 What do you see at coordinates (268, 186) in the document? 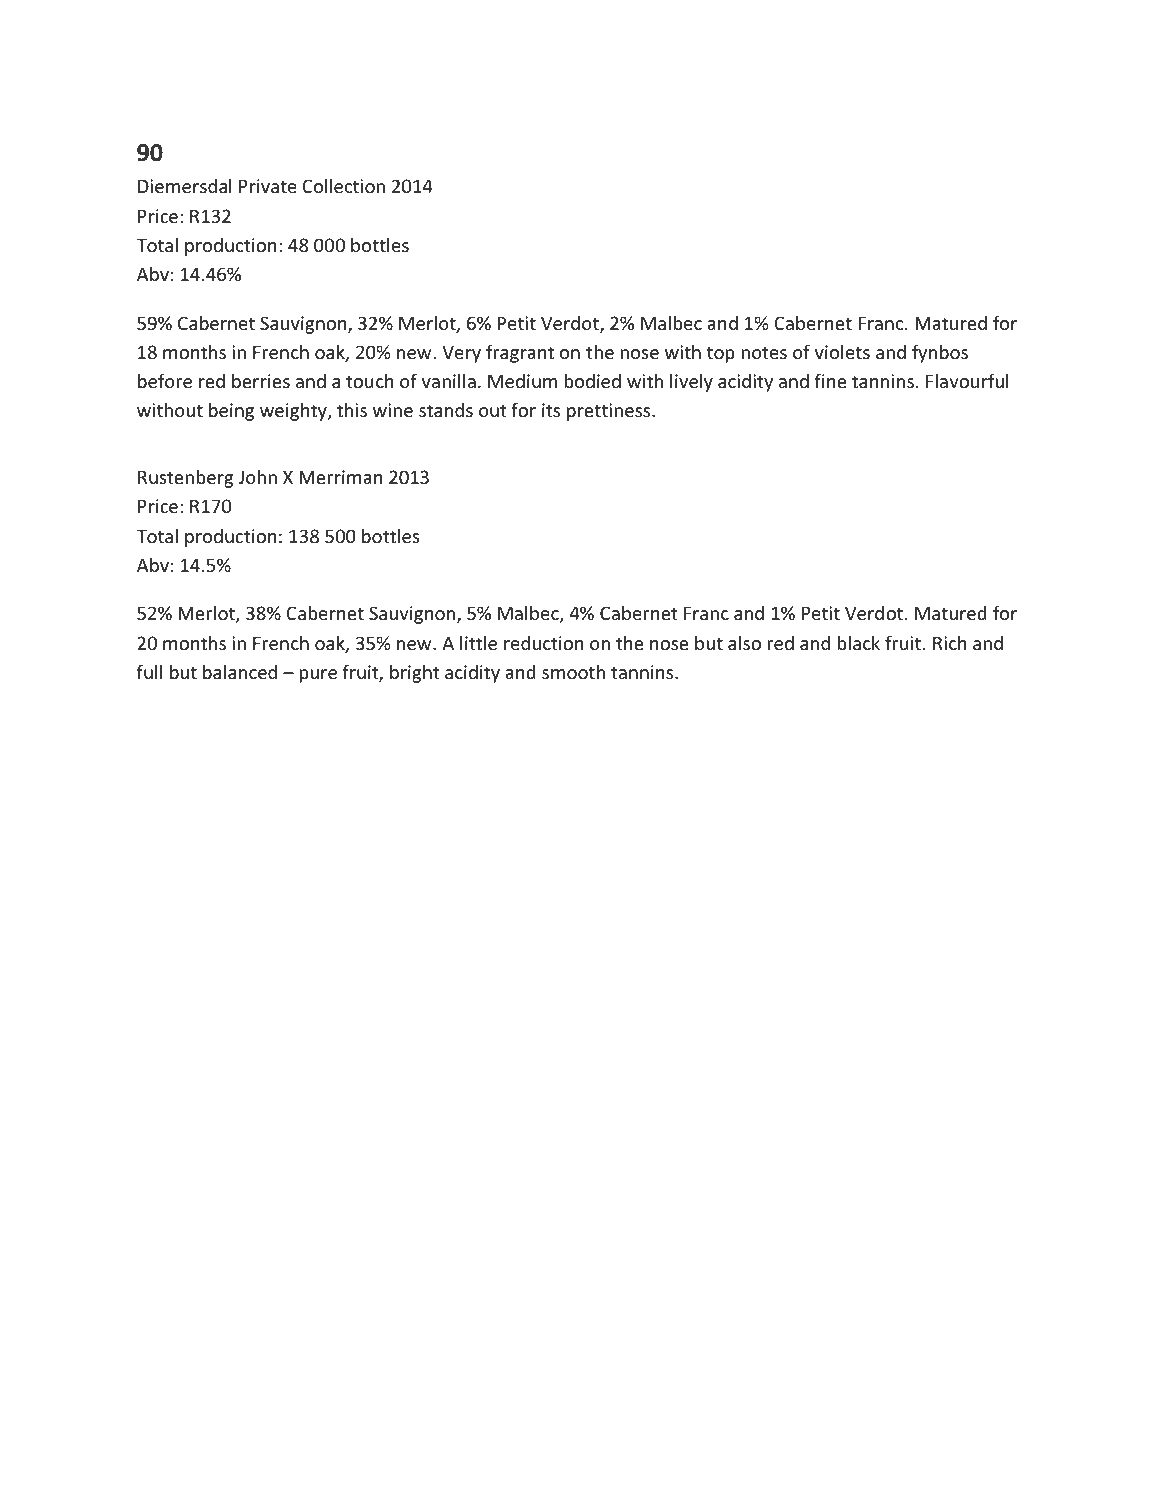
I see `Private` at bounding box center [268, 186].
